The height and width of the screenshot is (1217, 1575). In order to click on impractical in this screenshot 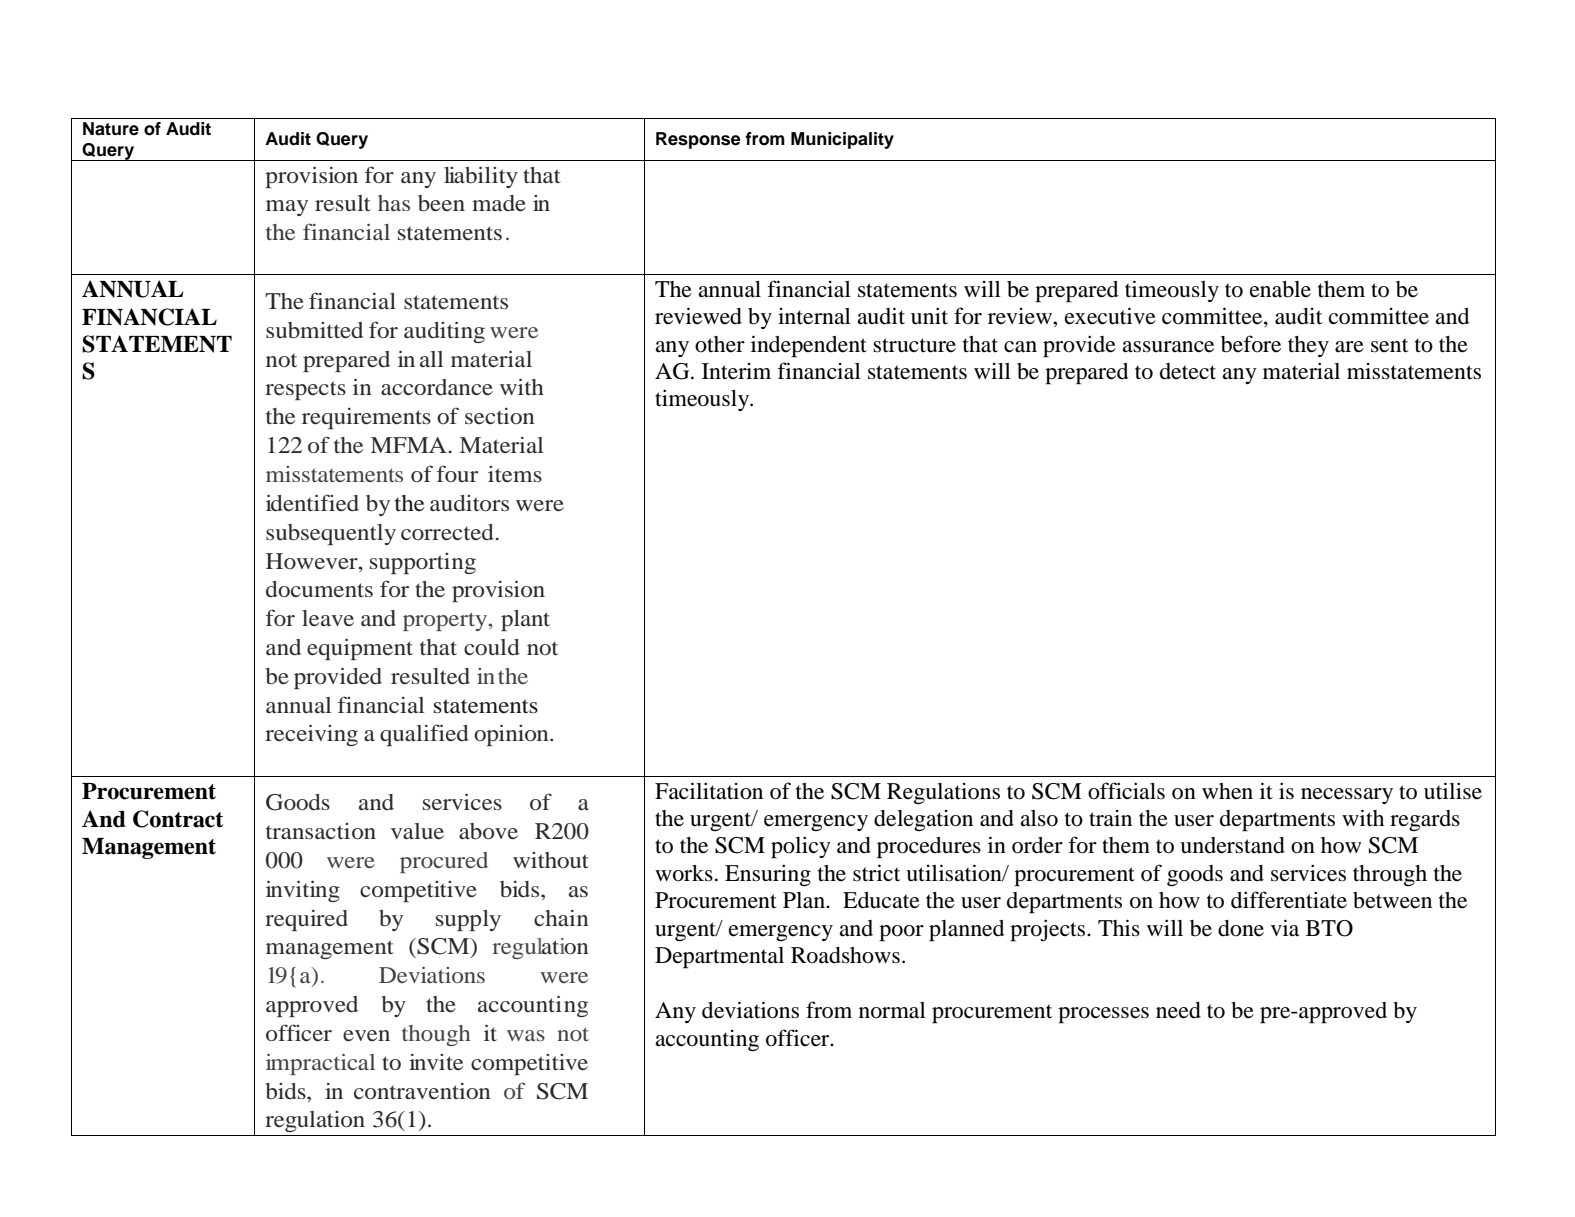, I will do `click(320, 1064)`.
